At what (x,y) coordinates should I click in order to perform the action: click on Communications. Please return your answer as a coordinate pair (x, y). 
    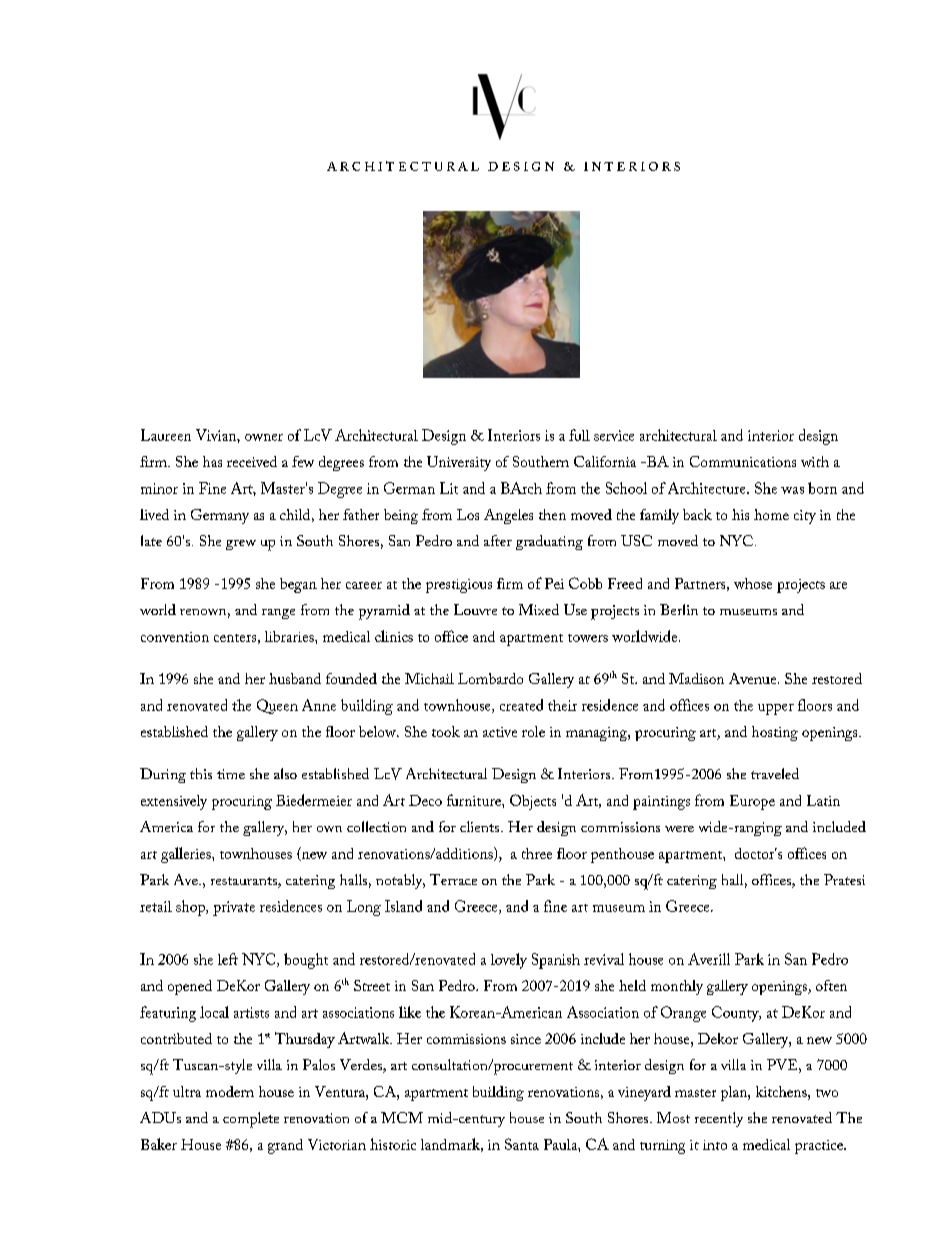
    Looking at the image, I should click on (743, 461).
